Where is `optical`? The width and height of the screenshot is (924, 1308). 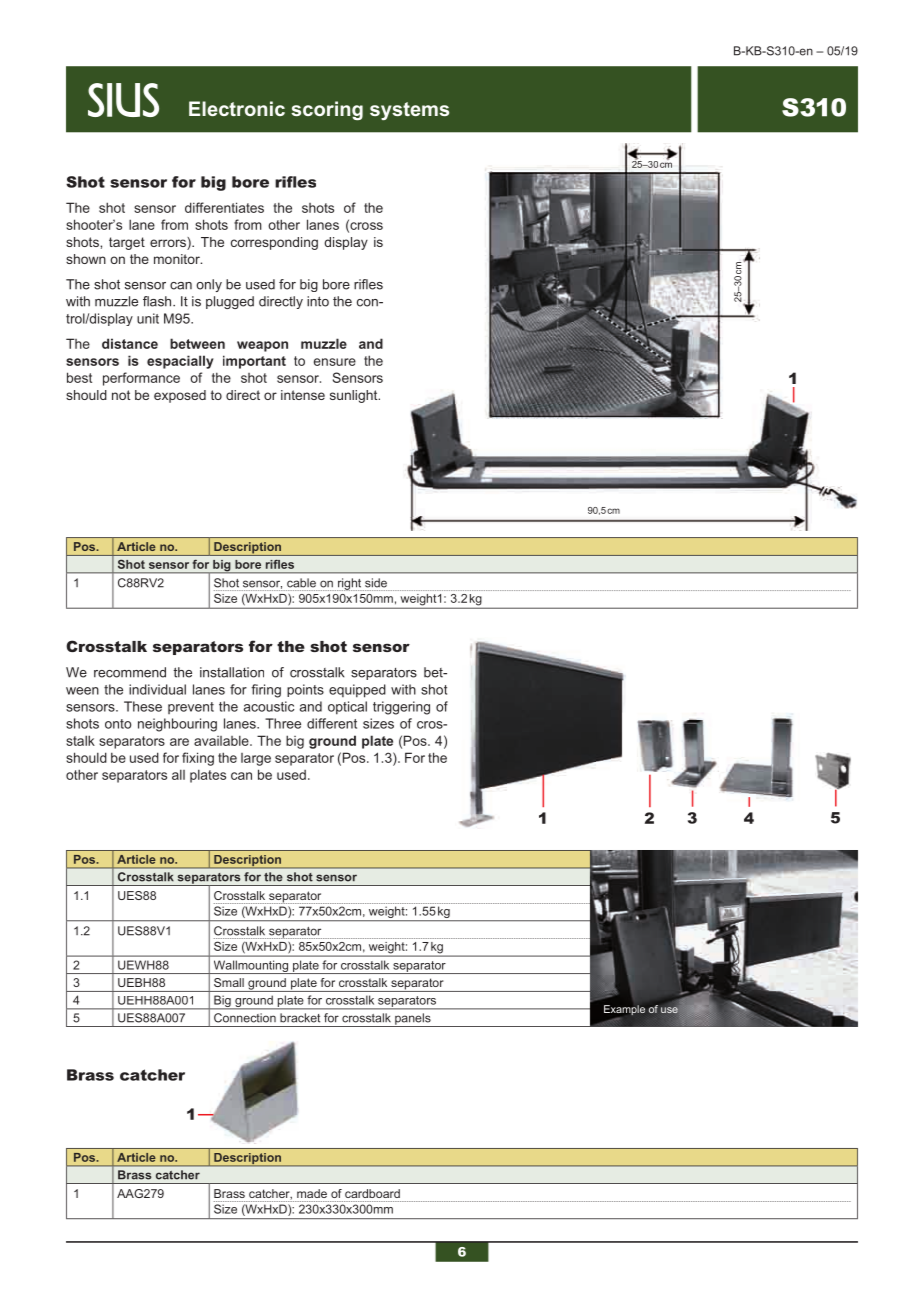
optical is located at coordinates (347, 708).
